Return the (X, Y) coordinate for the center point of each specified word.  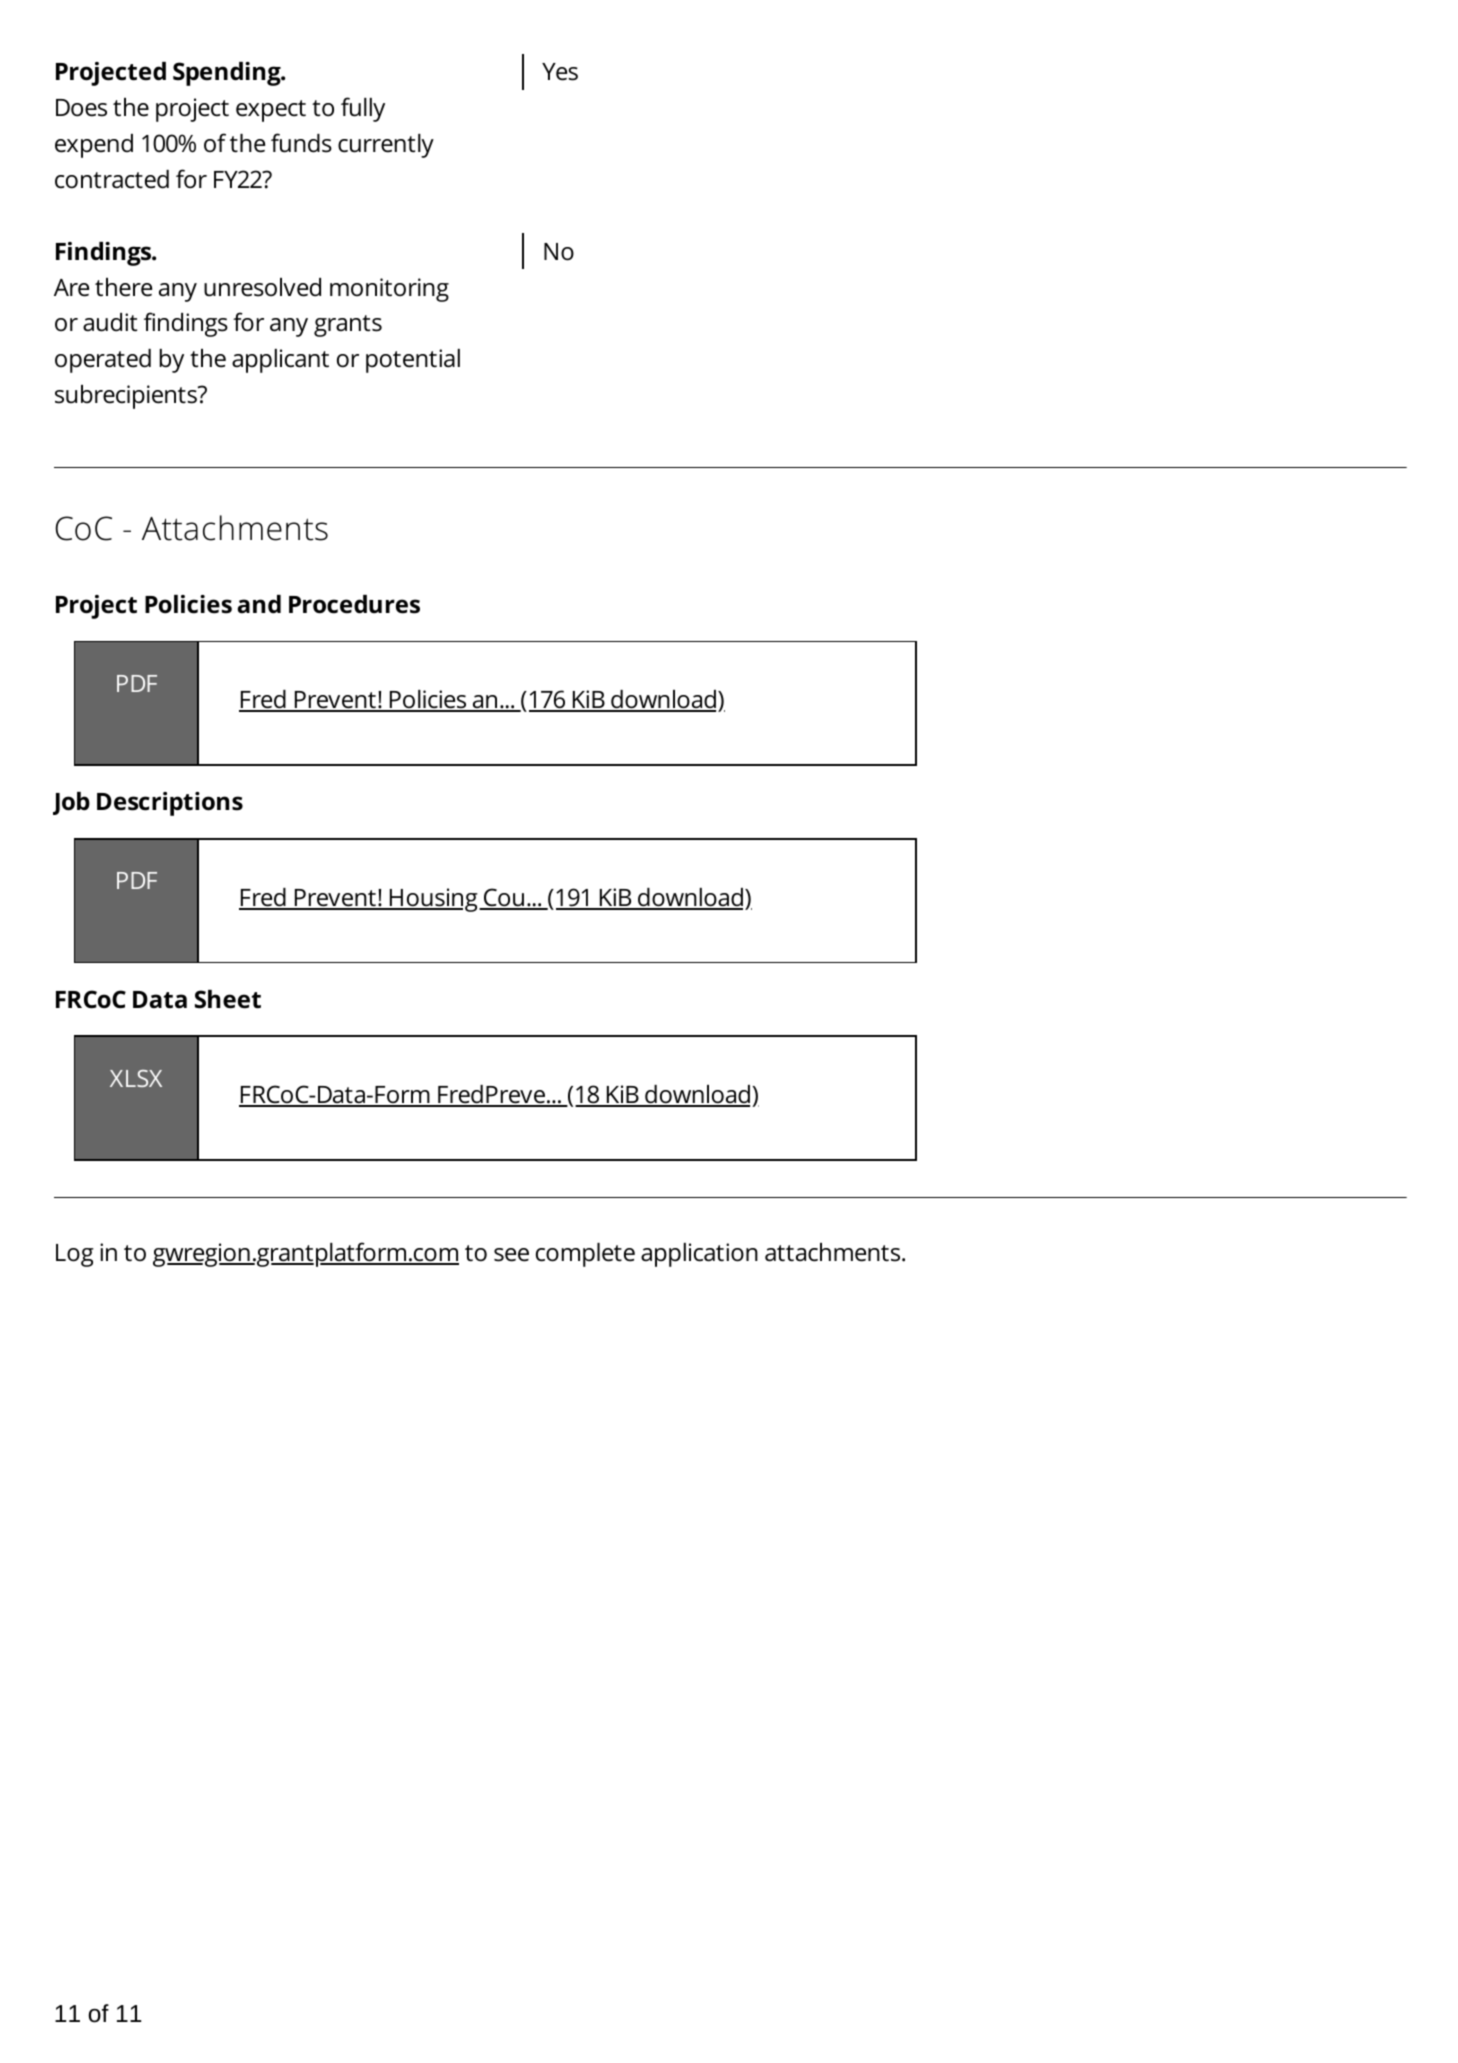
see (511, 1255)
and (259, 604)
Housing (433, 900)
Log (75, 1255)
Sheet (228, 999)
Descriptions (170, 804)
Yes (560, 72)
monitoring (389, 290)
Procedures (354, 604)
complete (585, 1255)
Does (81, 108)
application (699, 1255)
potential (413, 361)
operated (103, 361)
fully (363, 109)
